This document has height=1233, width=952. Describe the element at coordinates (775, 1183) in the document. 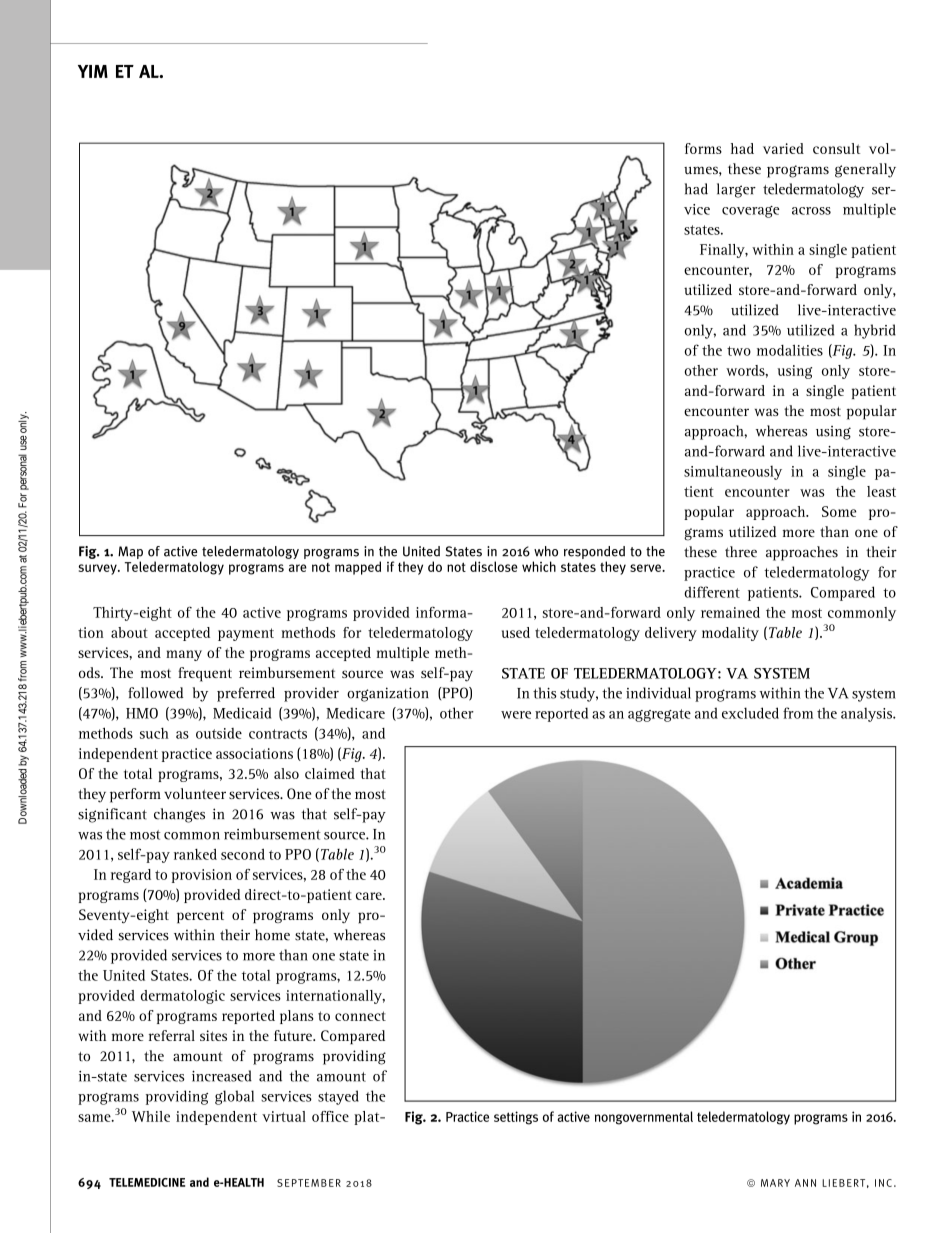

I see `MARY` at that location.
